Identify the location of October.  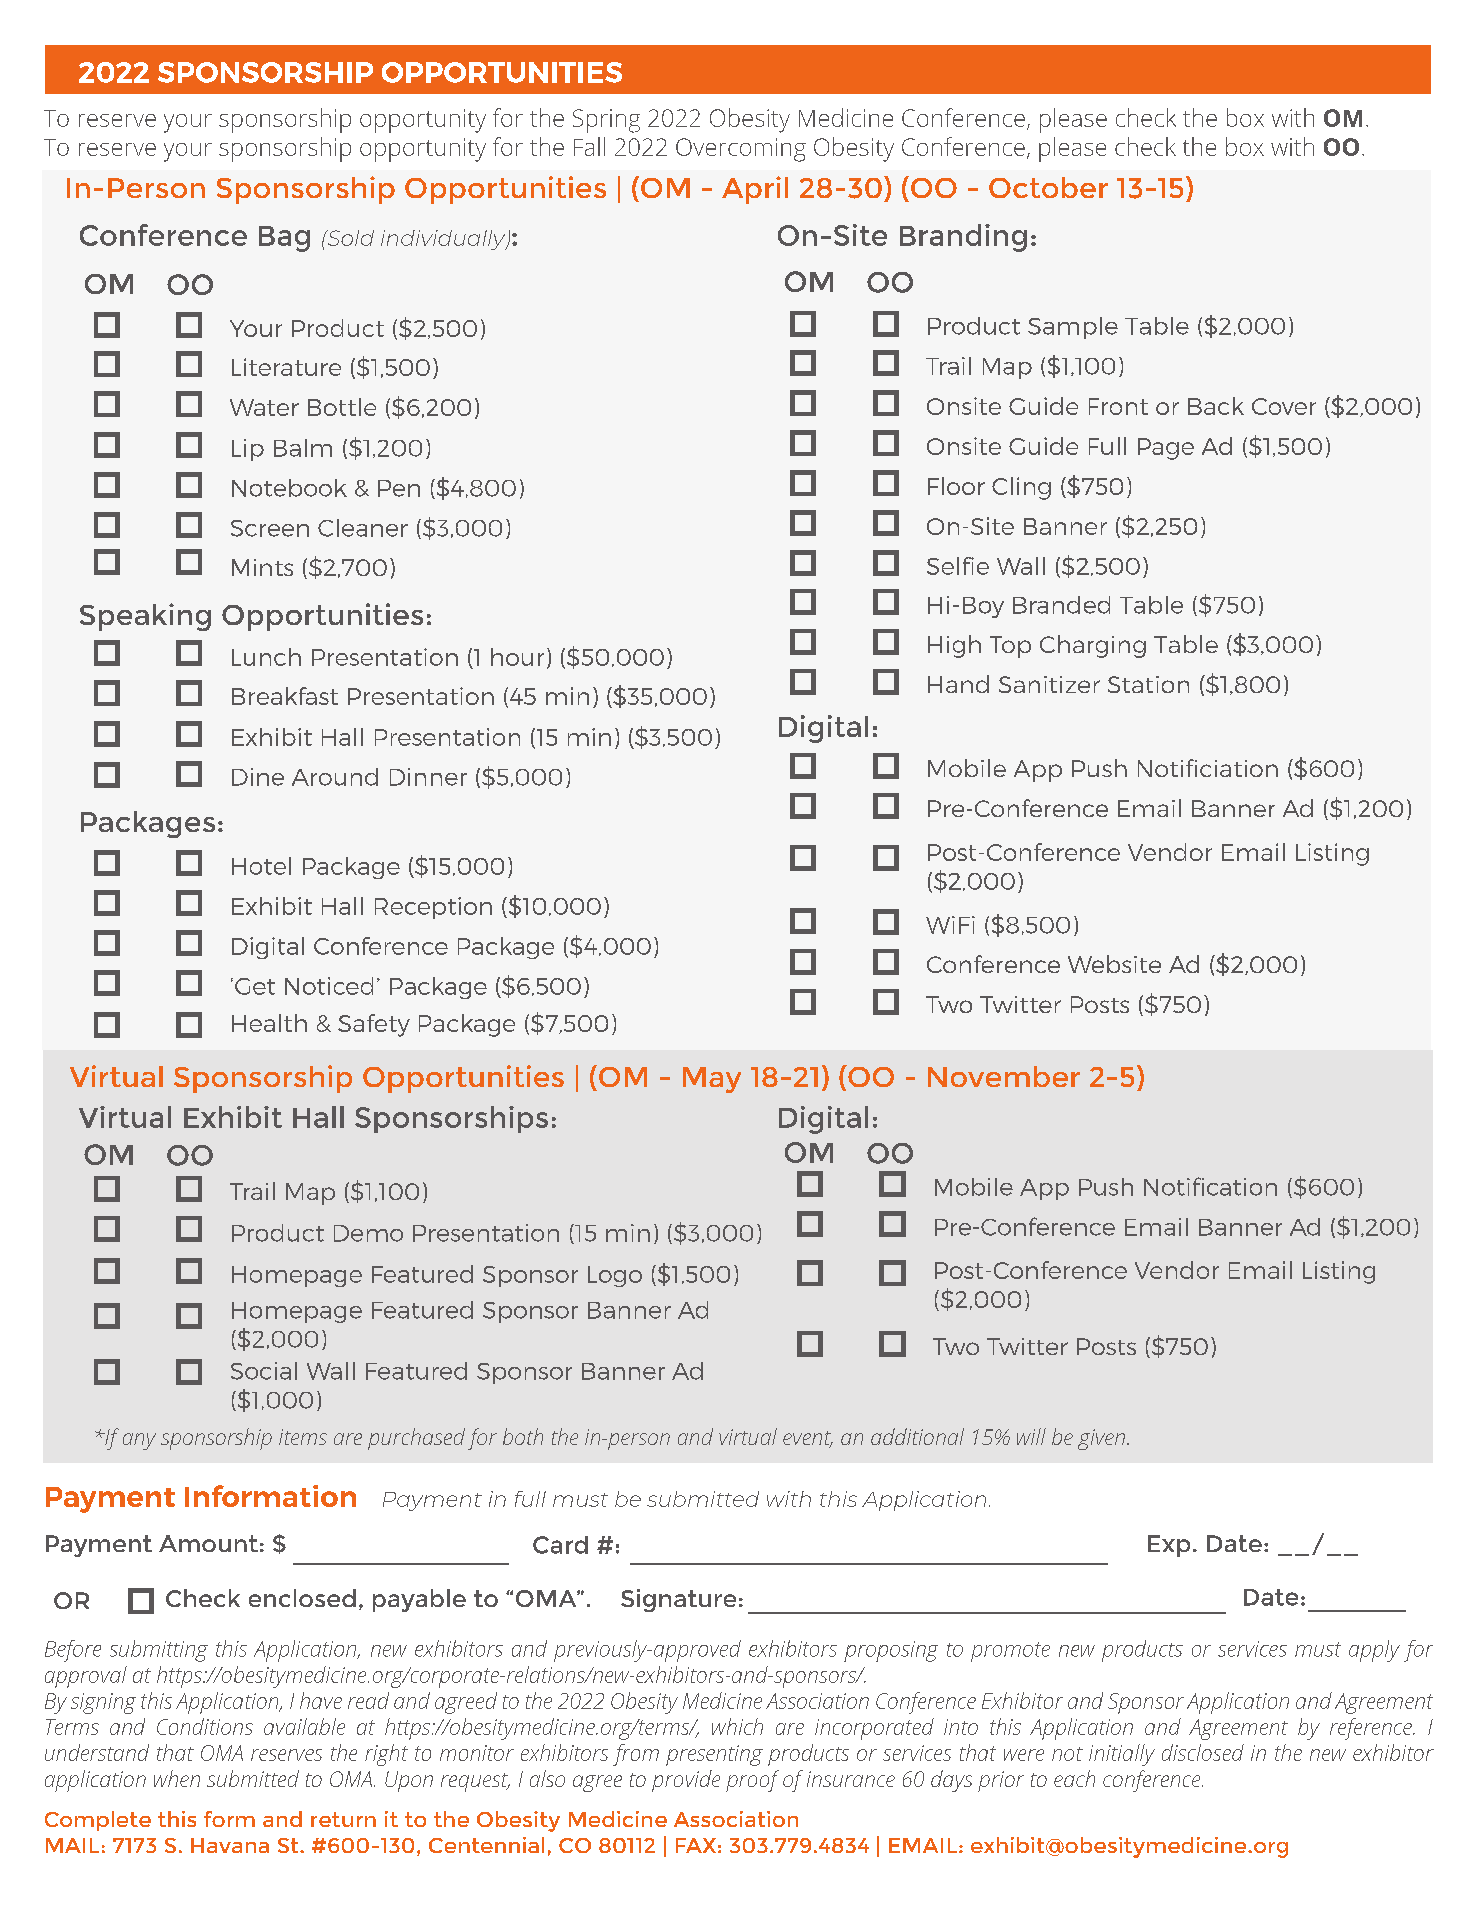
(1048, 187).
